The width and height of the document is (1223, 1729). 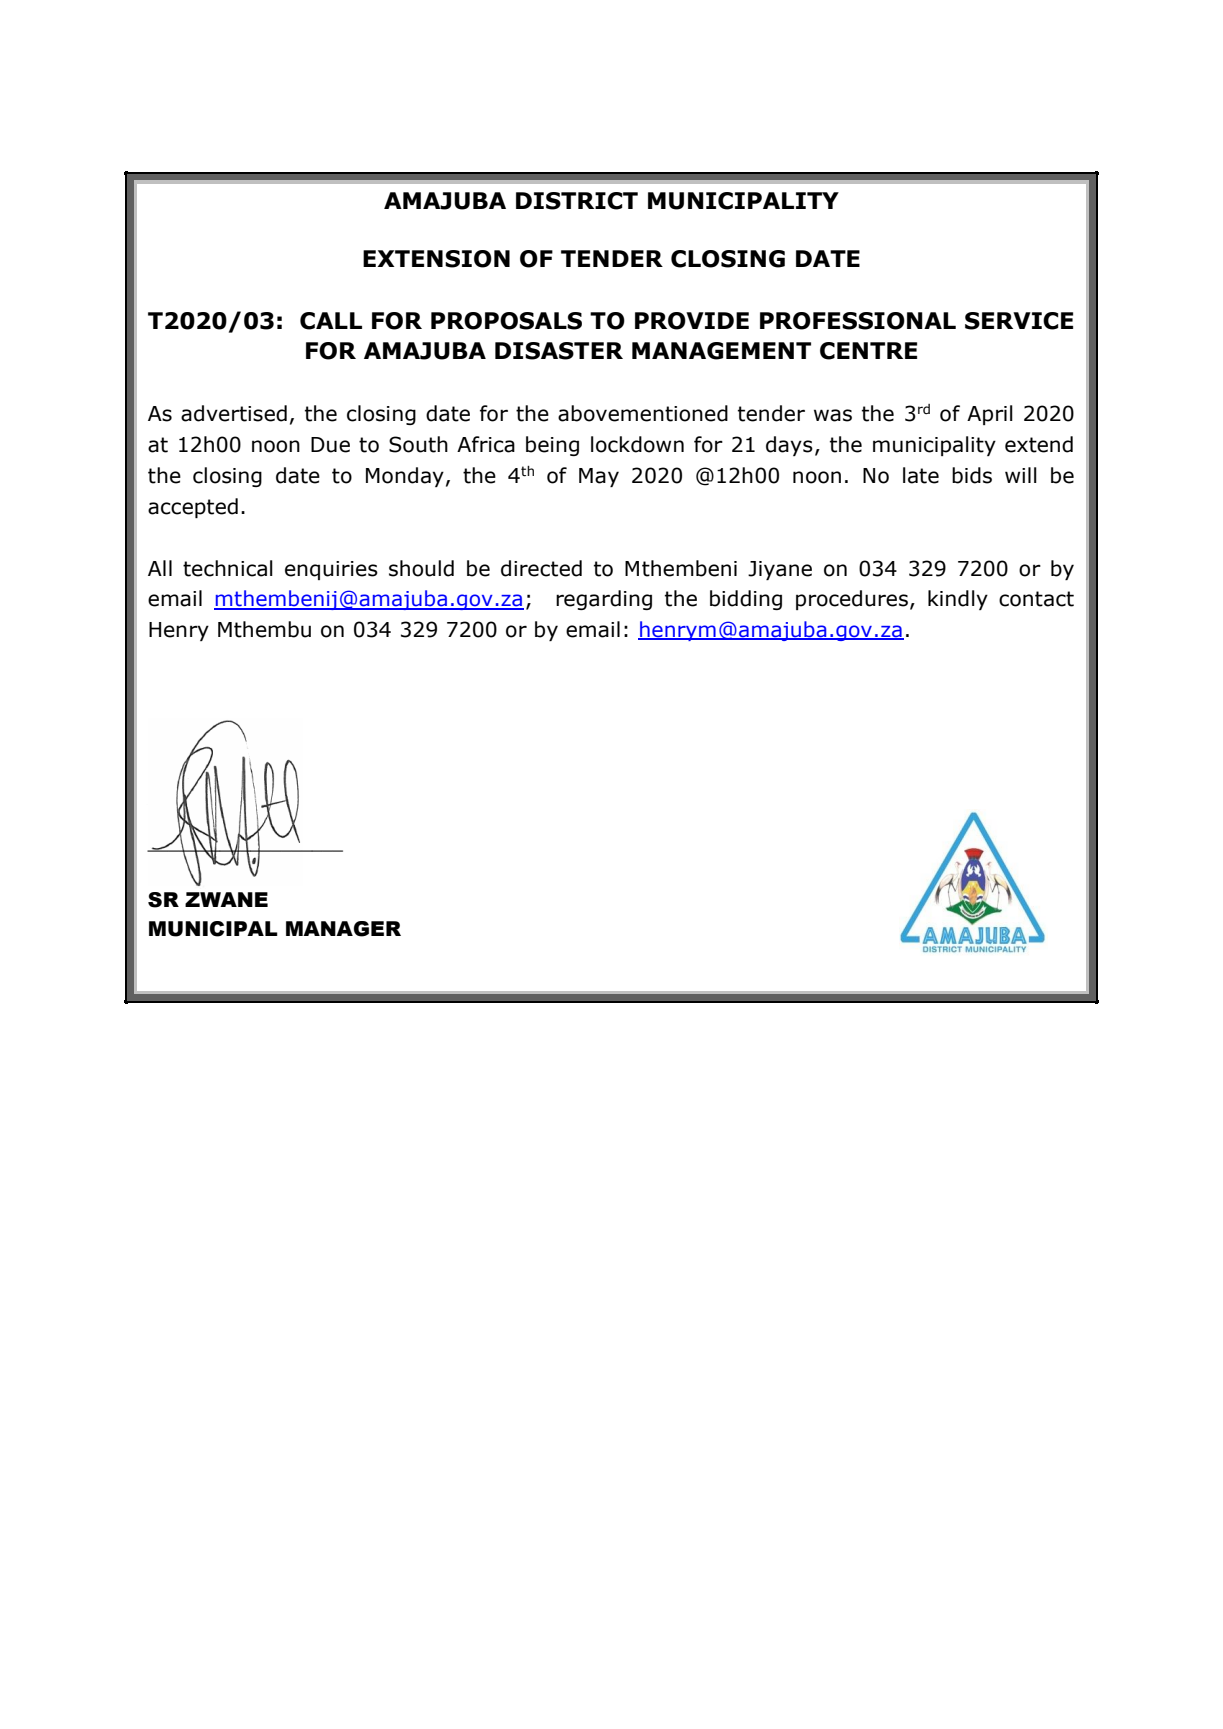 I want to click on enquiries, so click(x=331, y=570).
